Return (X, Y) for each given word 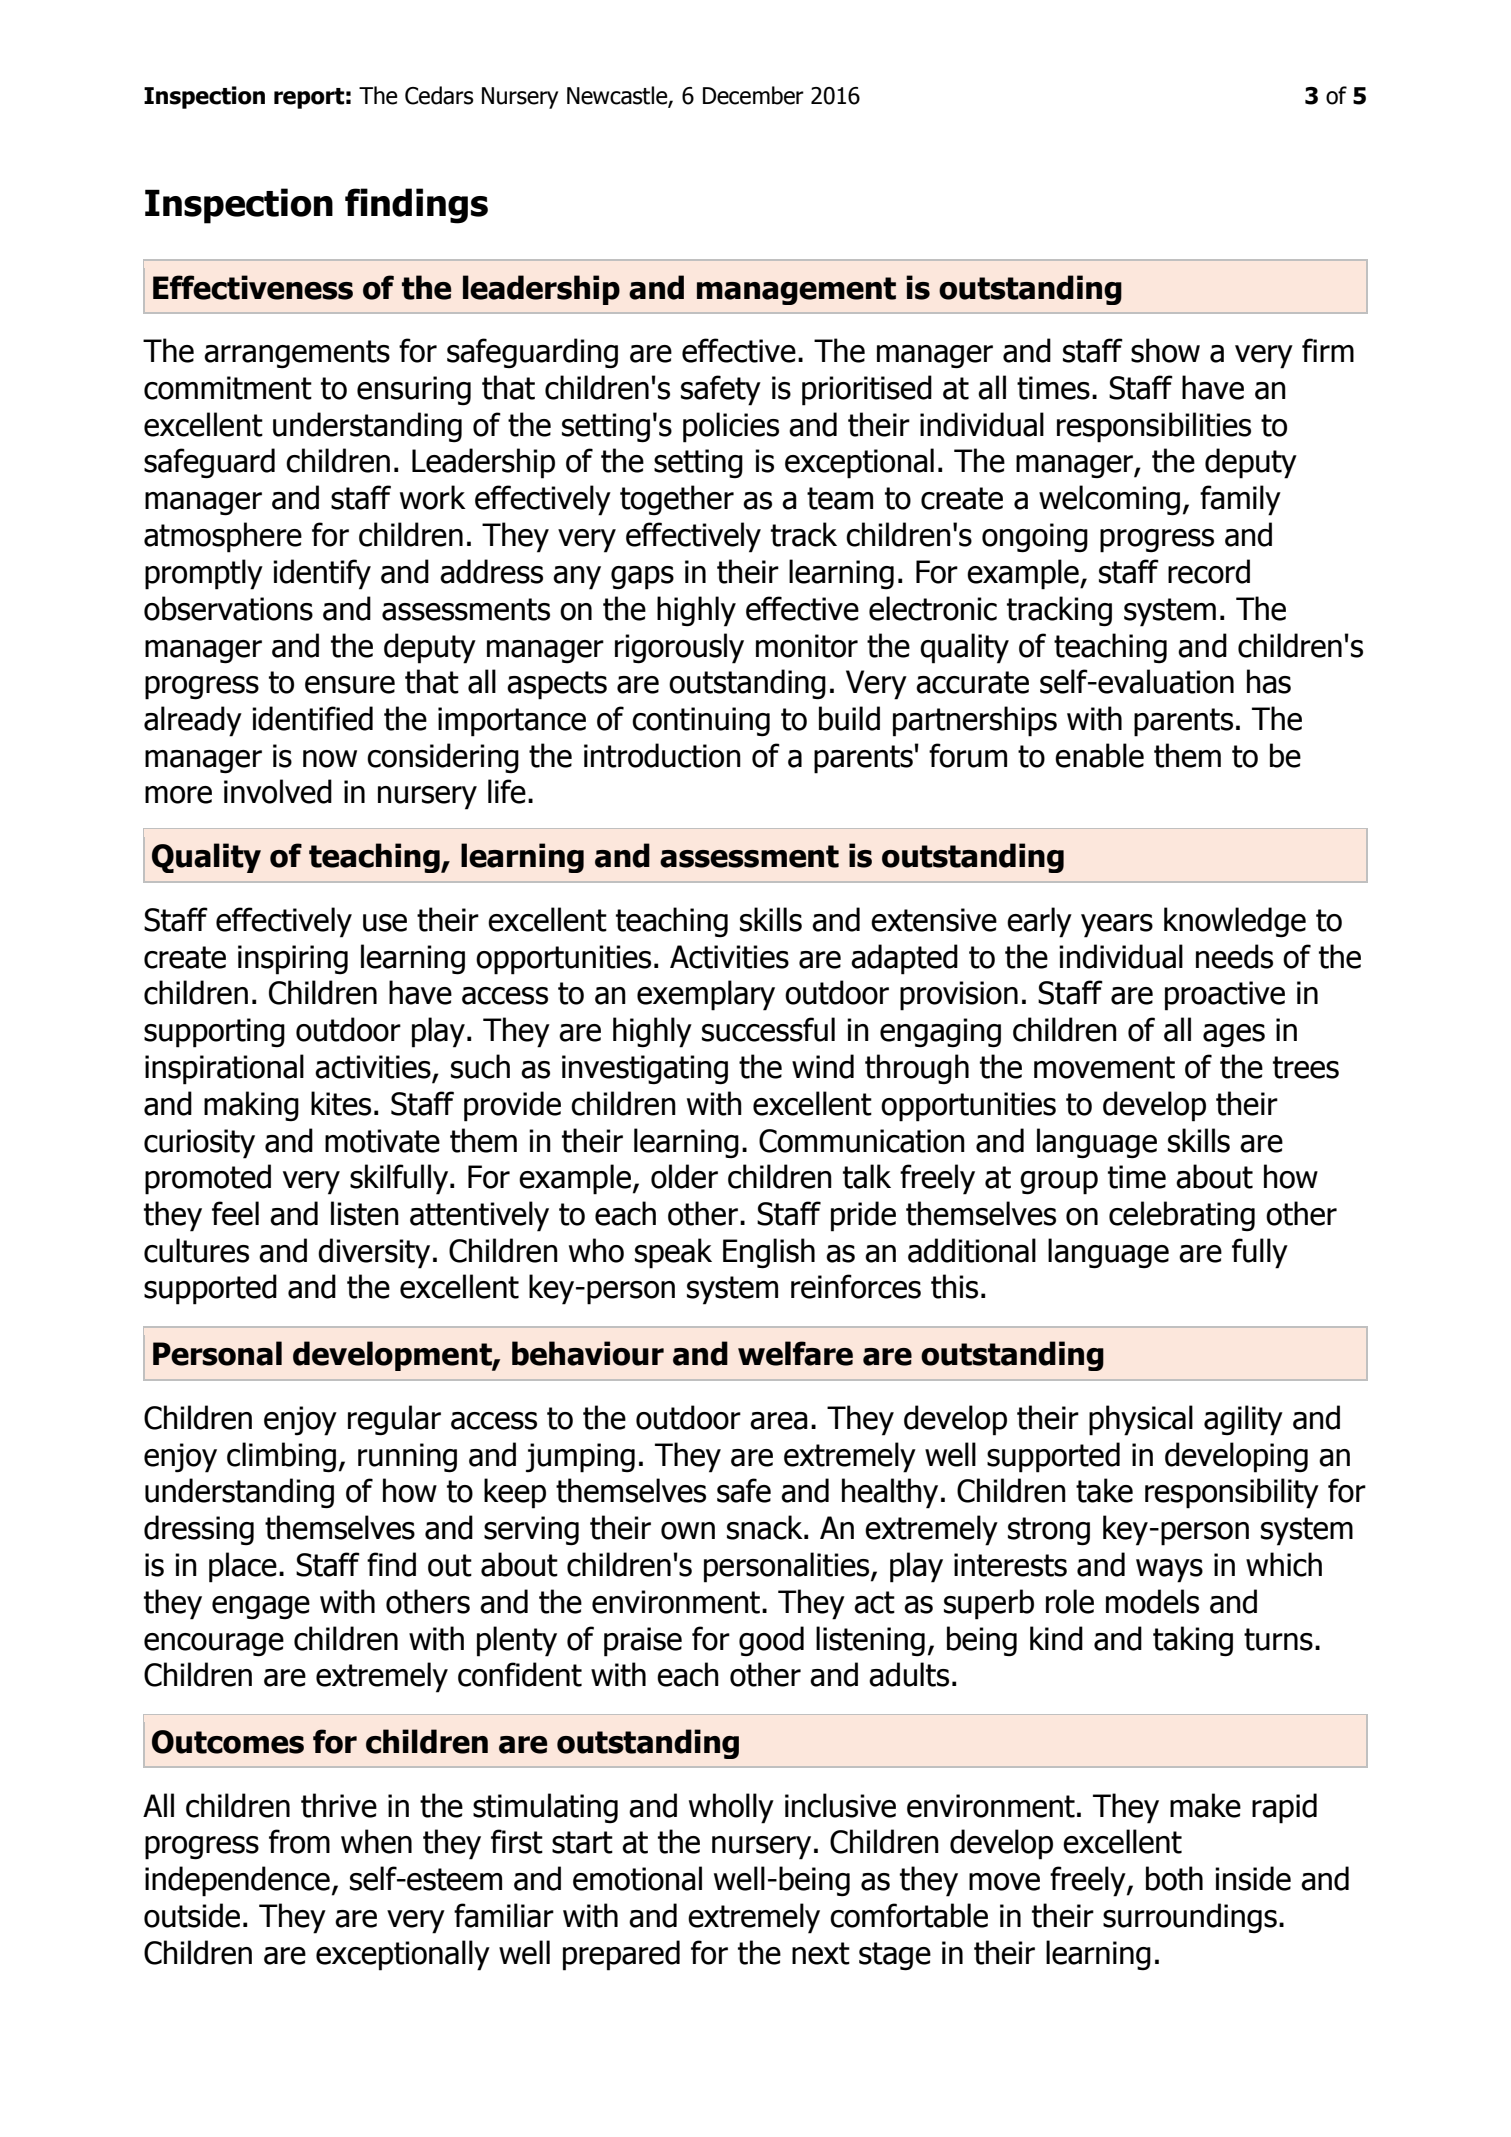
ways (1169, 1571)
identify (322, 574)
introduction (662, 755)
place (243, 1567)
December (753, 95)
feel (235, 1213)
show (1165, 350)
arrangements (297, 354)
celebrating (1182, 1216)
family (1240, 500)
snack (766, 1527)
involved (278, 791)
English (769, 1253)
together (677, 500)
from (299, 1841)
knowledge (1235, 922)
